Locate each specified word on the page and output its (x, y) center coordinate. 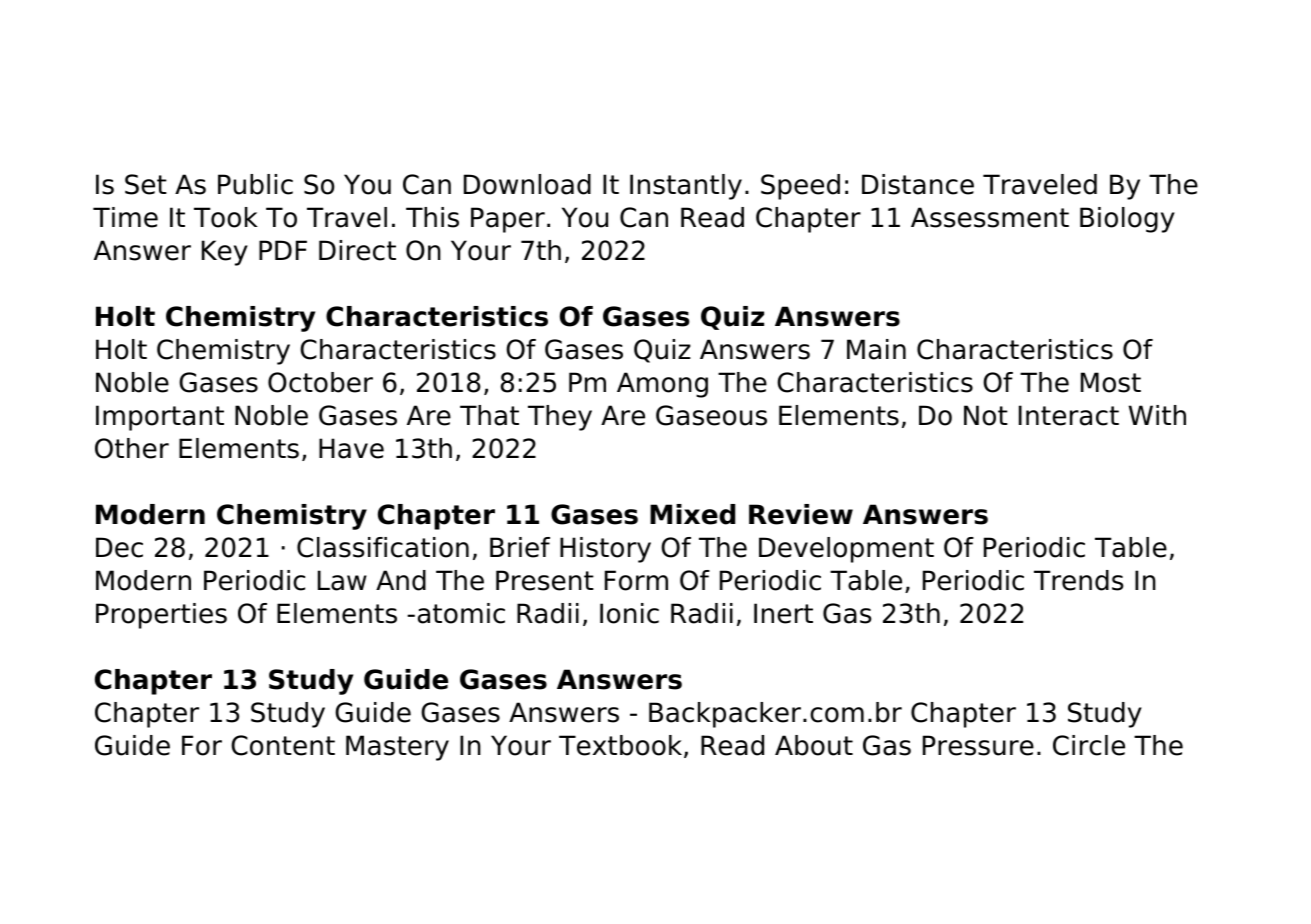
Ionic (629, 613)
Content (283, 745)
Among (662, 385)
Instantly (686, 187)
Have (351, 448)
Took (226, 217)
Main (876, 349)
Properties (161, 616)
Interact (1069, 415)
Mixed (692, 514)
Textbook (622, 746)
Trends (1078, 580)
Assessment (990, 217)
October (320, 382)
